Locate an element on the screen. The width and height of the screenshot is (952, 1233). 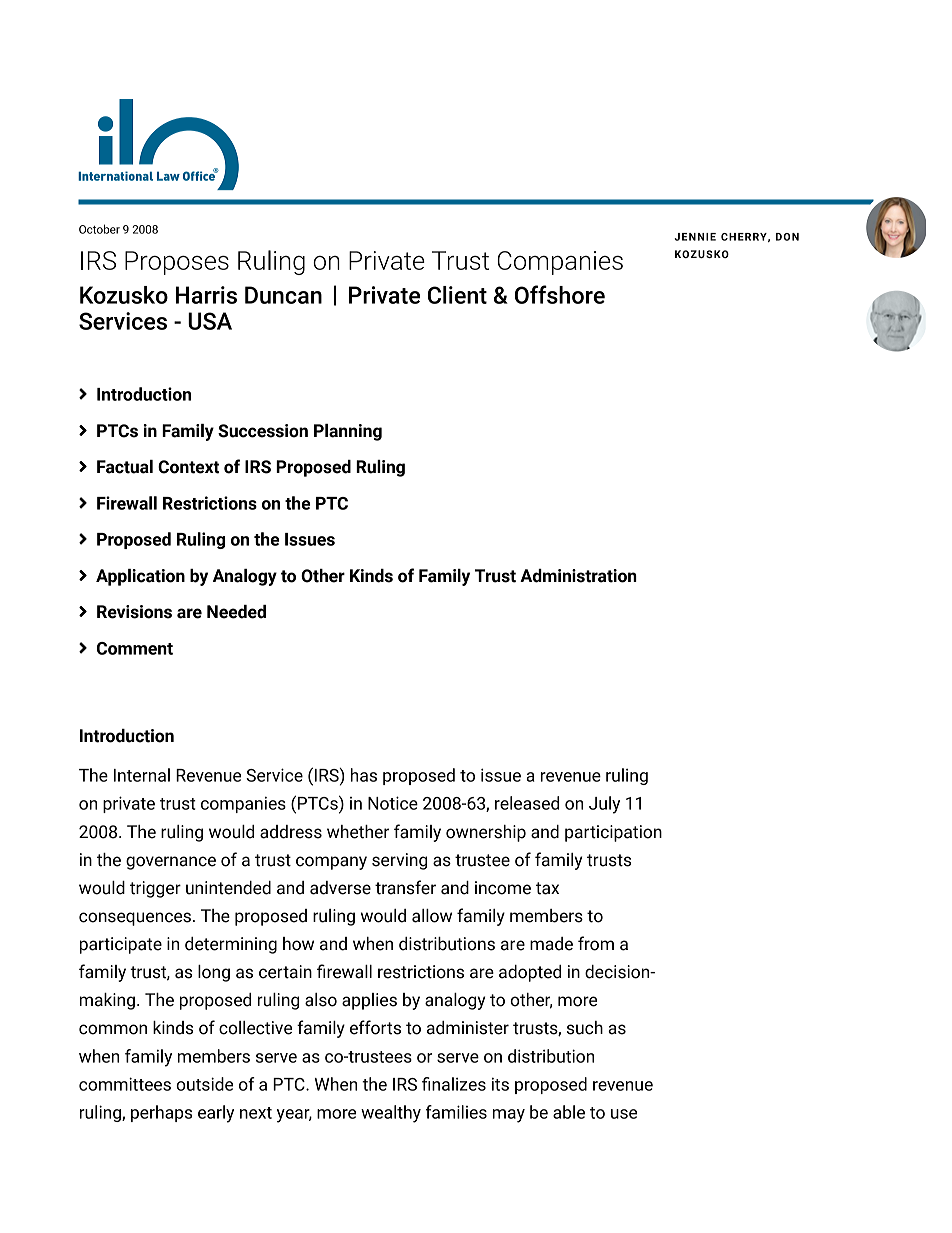
Duncan is located at coordinates (283, 295).
